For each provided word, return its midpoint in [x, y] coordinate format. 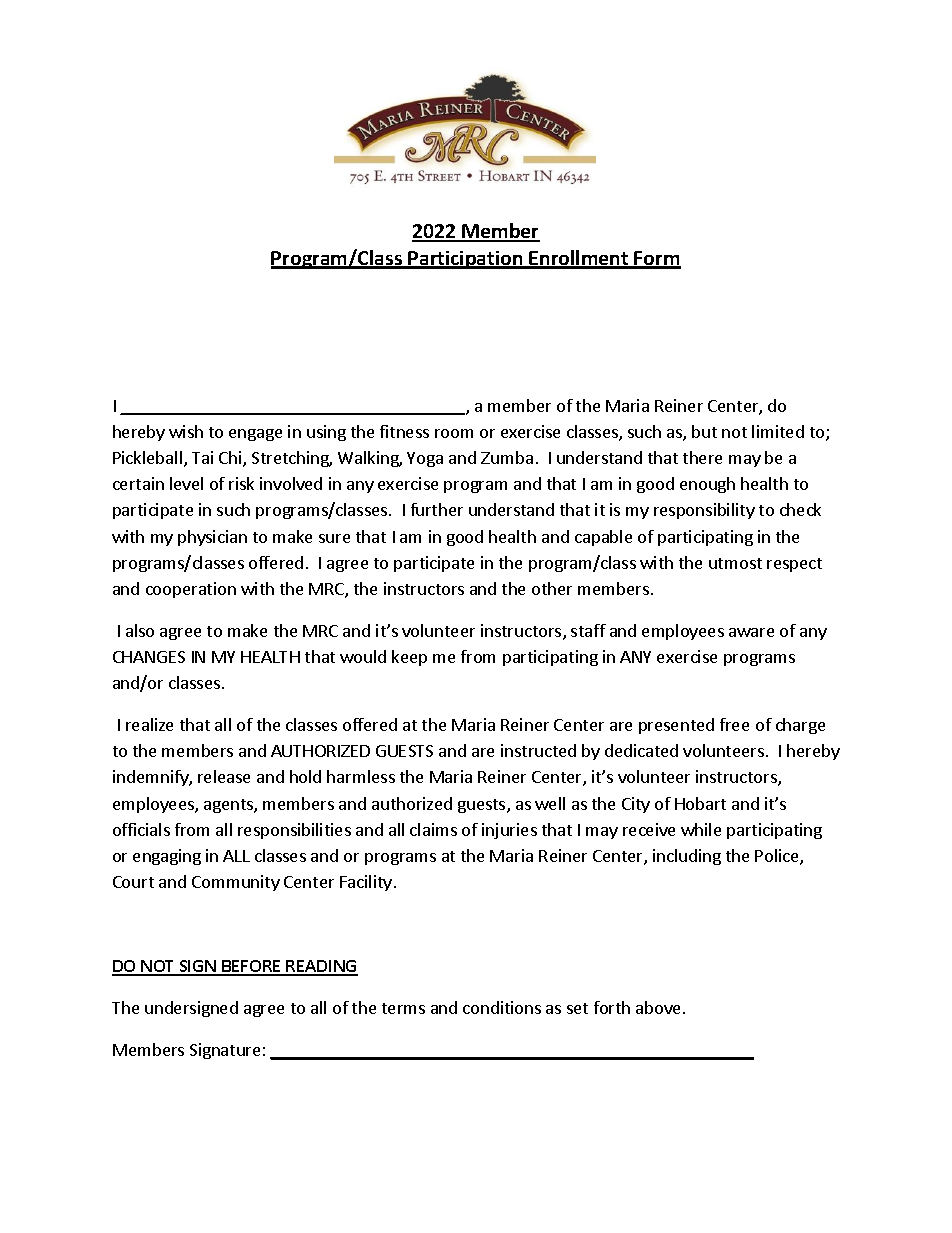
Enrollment [579, 259]
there [702, 457]
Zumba [507, 457]
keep [409, 658]
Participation [466, 260]
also [140, 630]
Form [657, 259]
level [186, 483]
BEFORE [251, 967]
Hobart [700, 803]
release [224, 776]
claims [433, 829]
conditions [502, 1007]
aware [751, 632]
